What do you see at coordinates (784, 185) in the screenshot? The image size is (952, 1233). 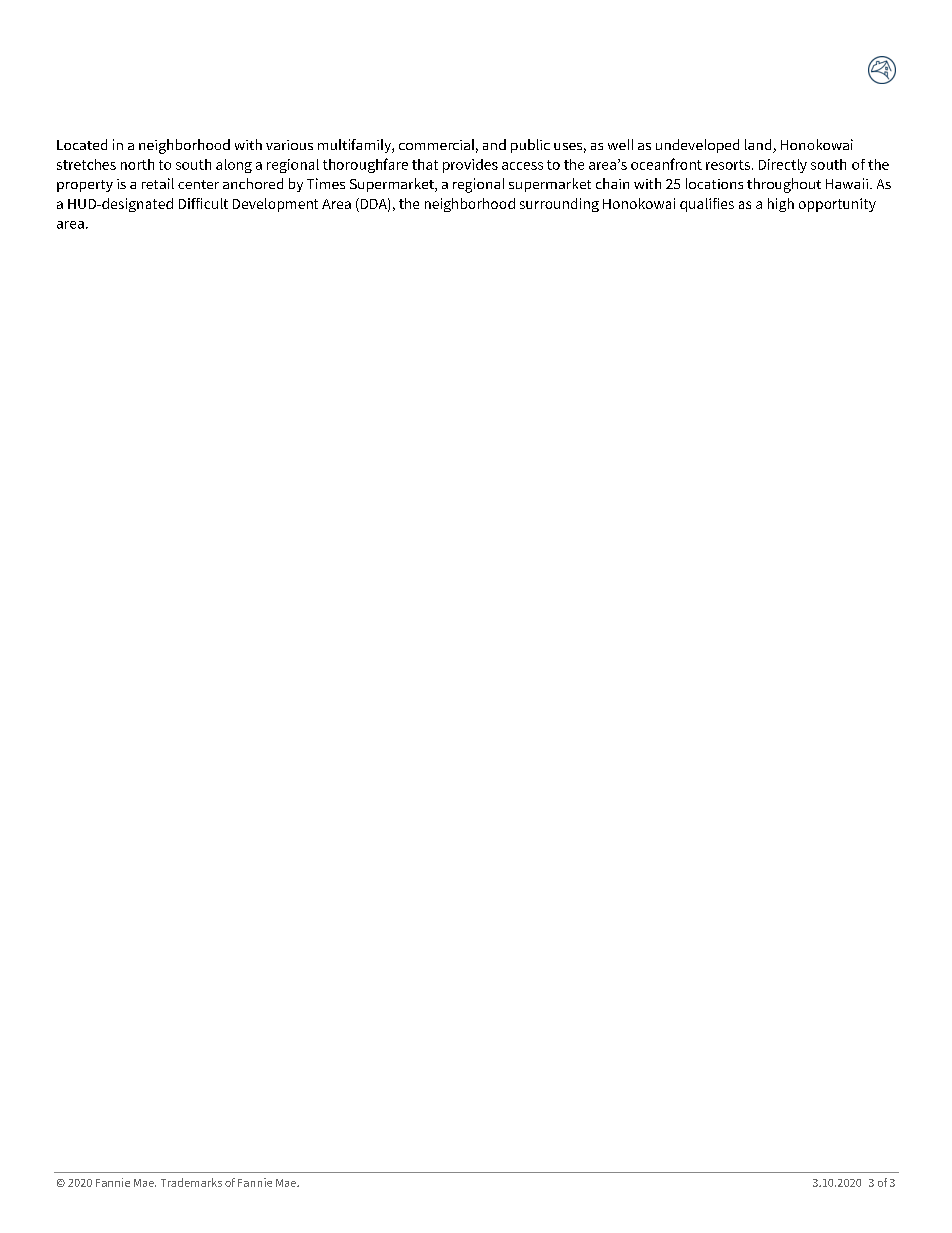 I see `throughout` at bounding box center [784, 185].
